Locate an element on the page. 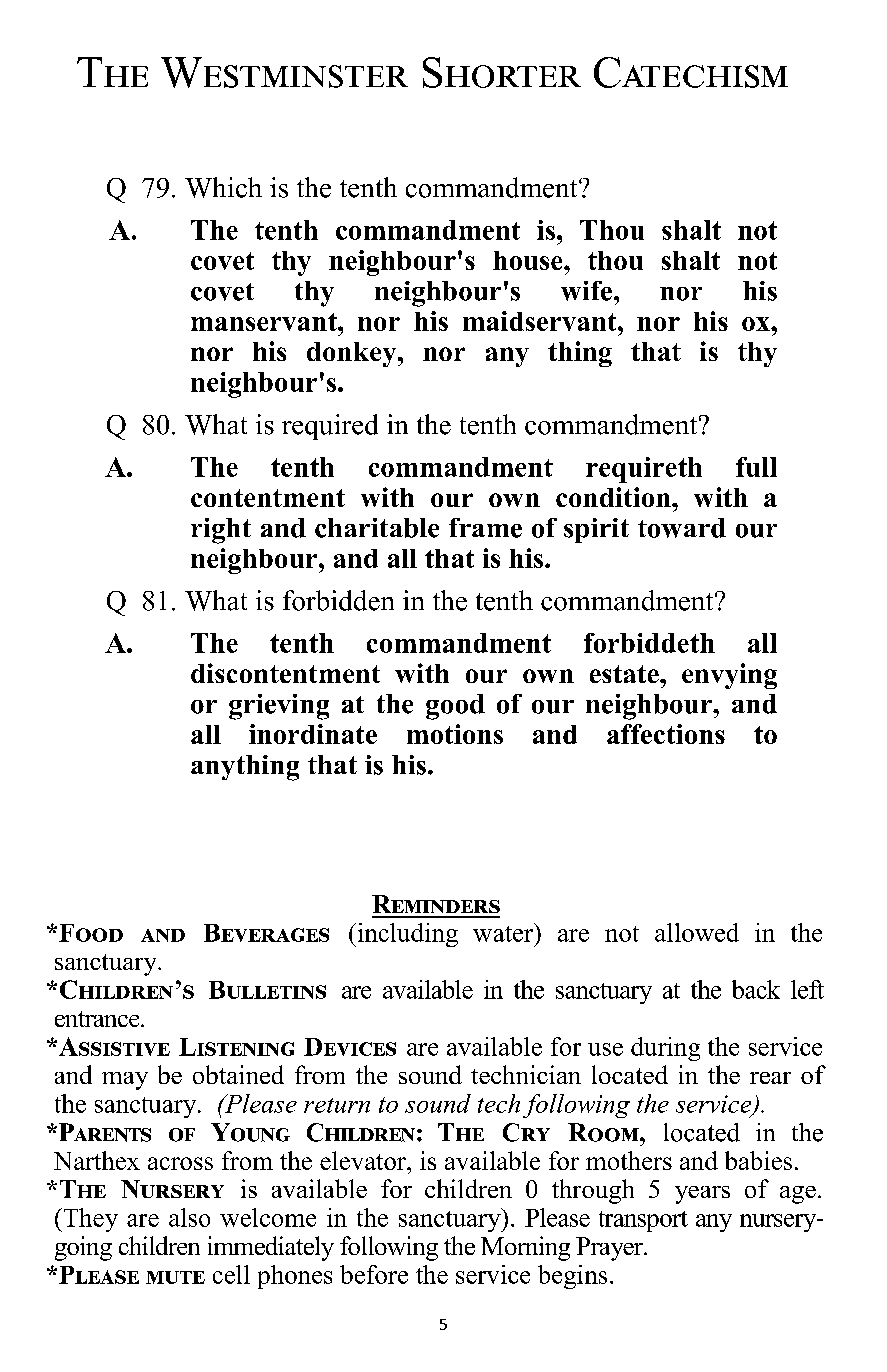 This image has width=887, height=1372. maidservant is located at coordinates (541, 321).
